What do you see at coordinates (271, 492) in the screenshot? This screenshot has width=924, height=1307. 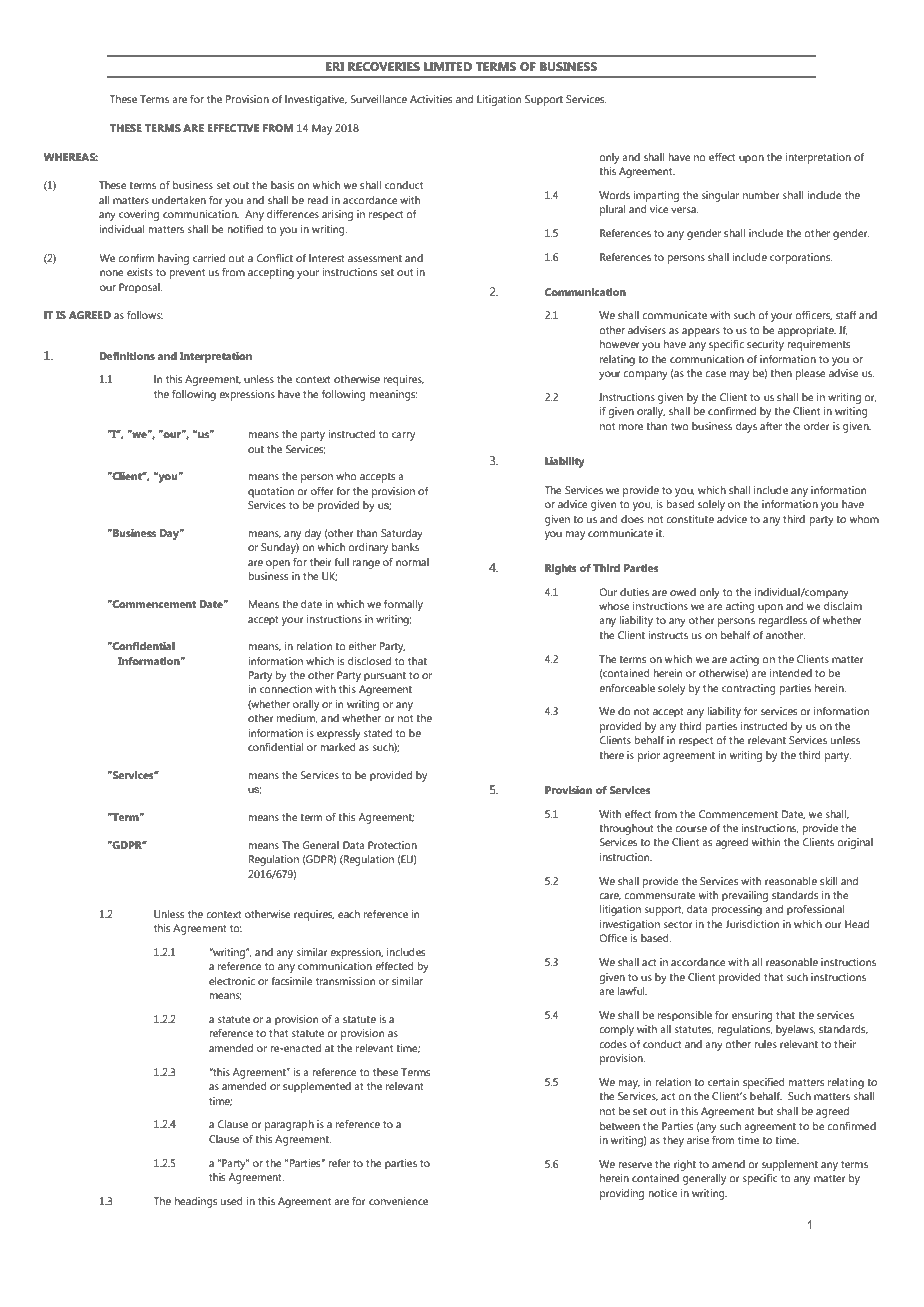 I see `quotation` at bounding box center [271, 492].
